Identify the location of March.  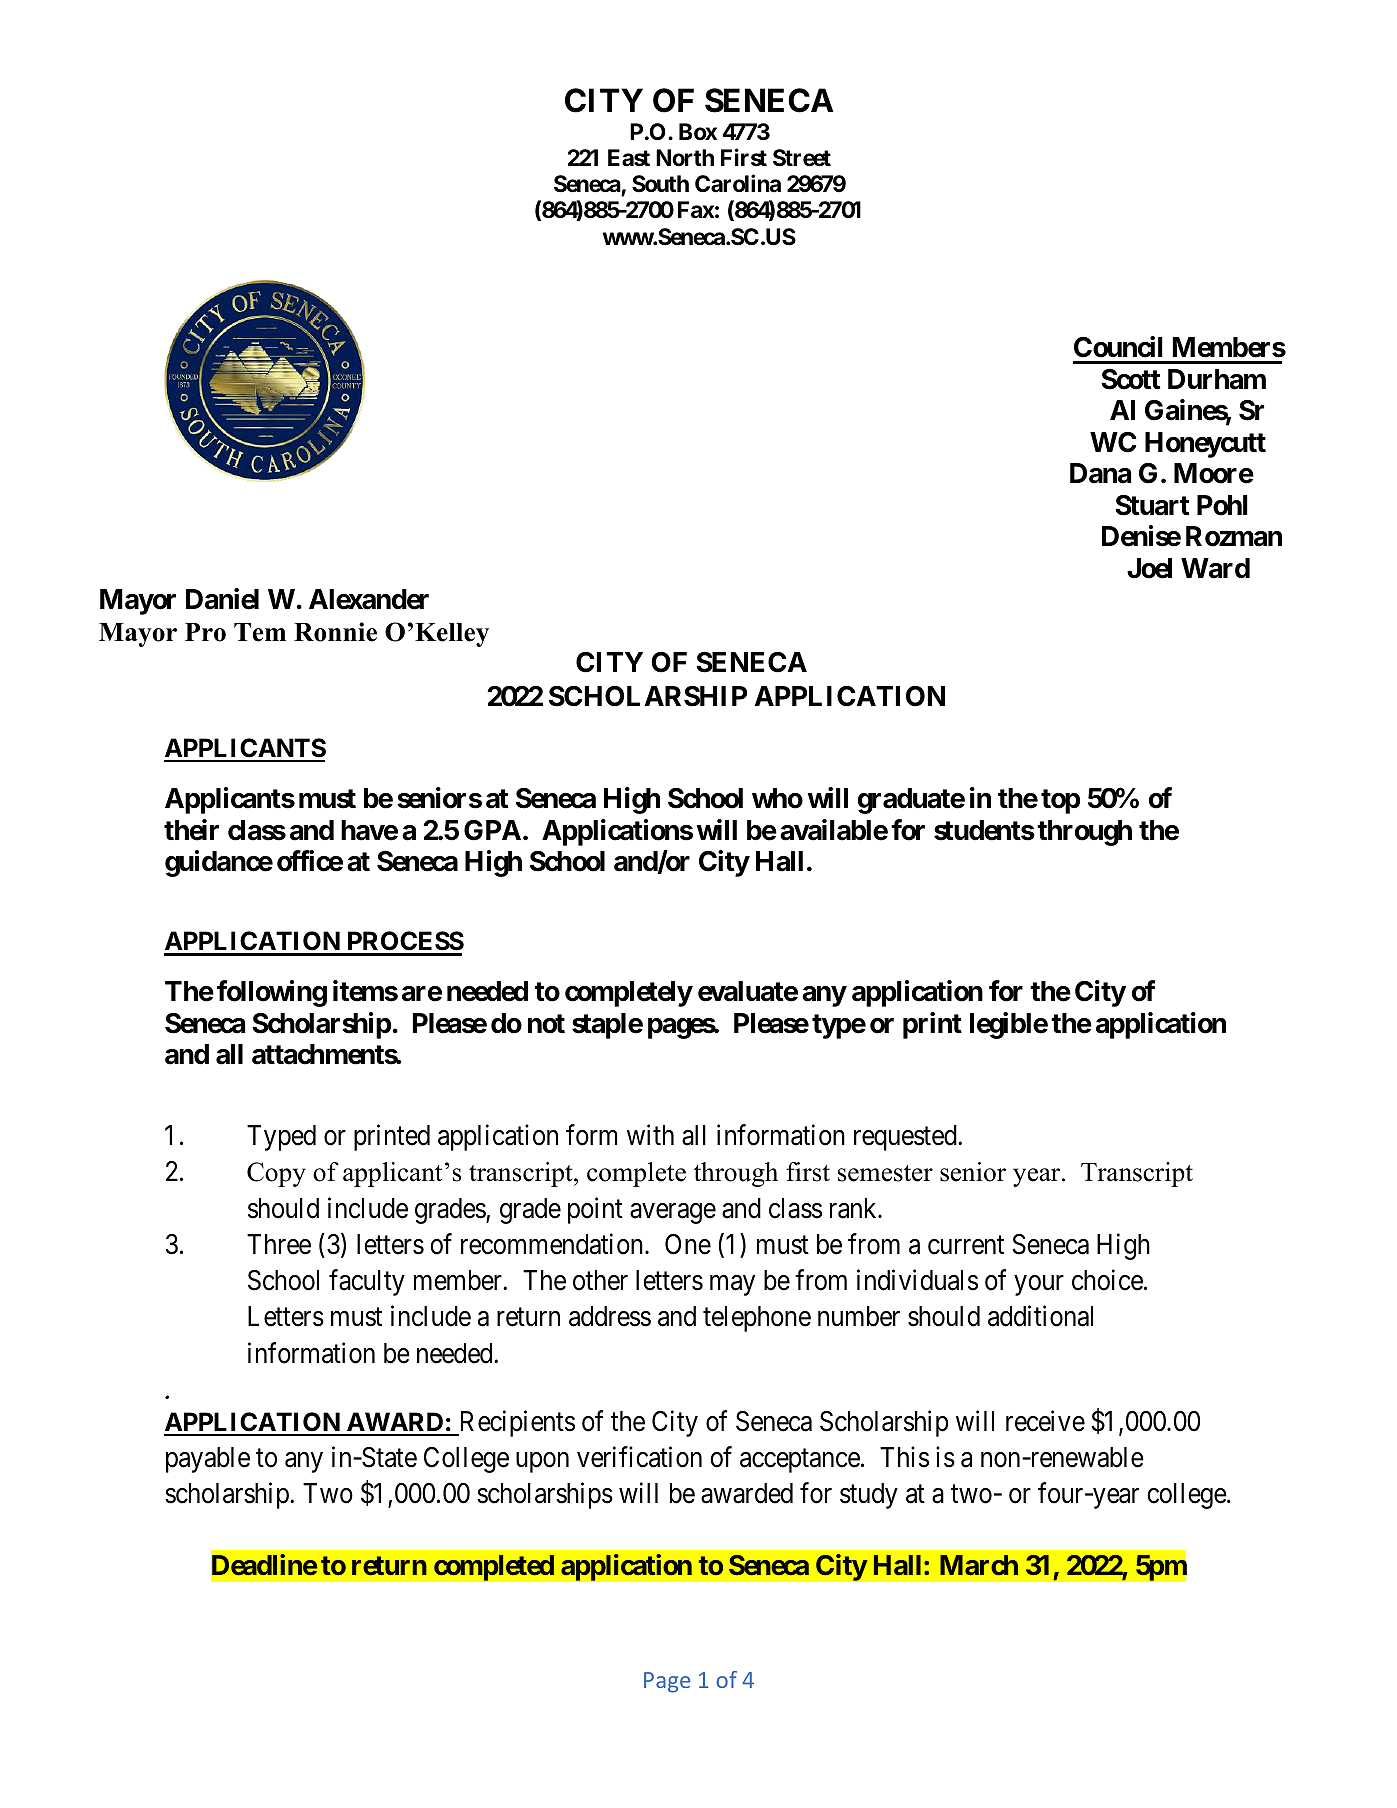
(979, 1565).
